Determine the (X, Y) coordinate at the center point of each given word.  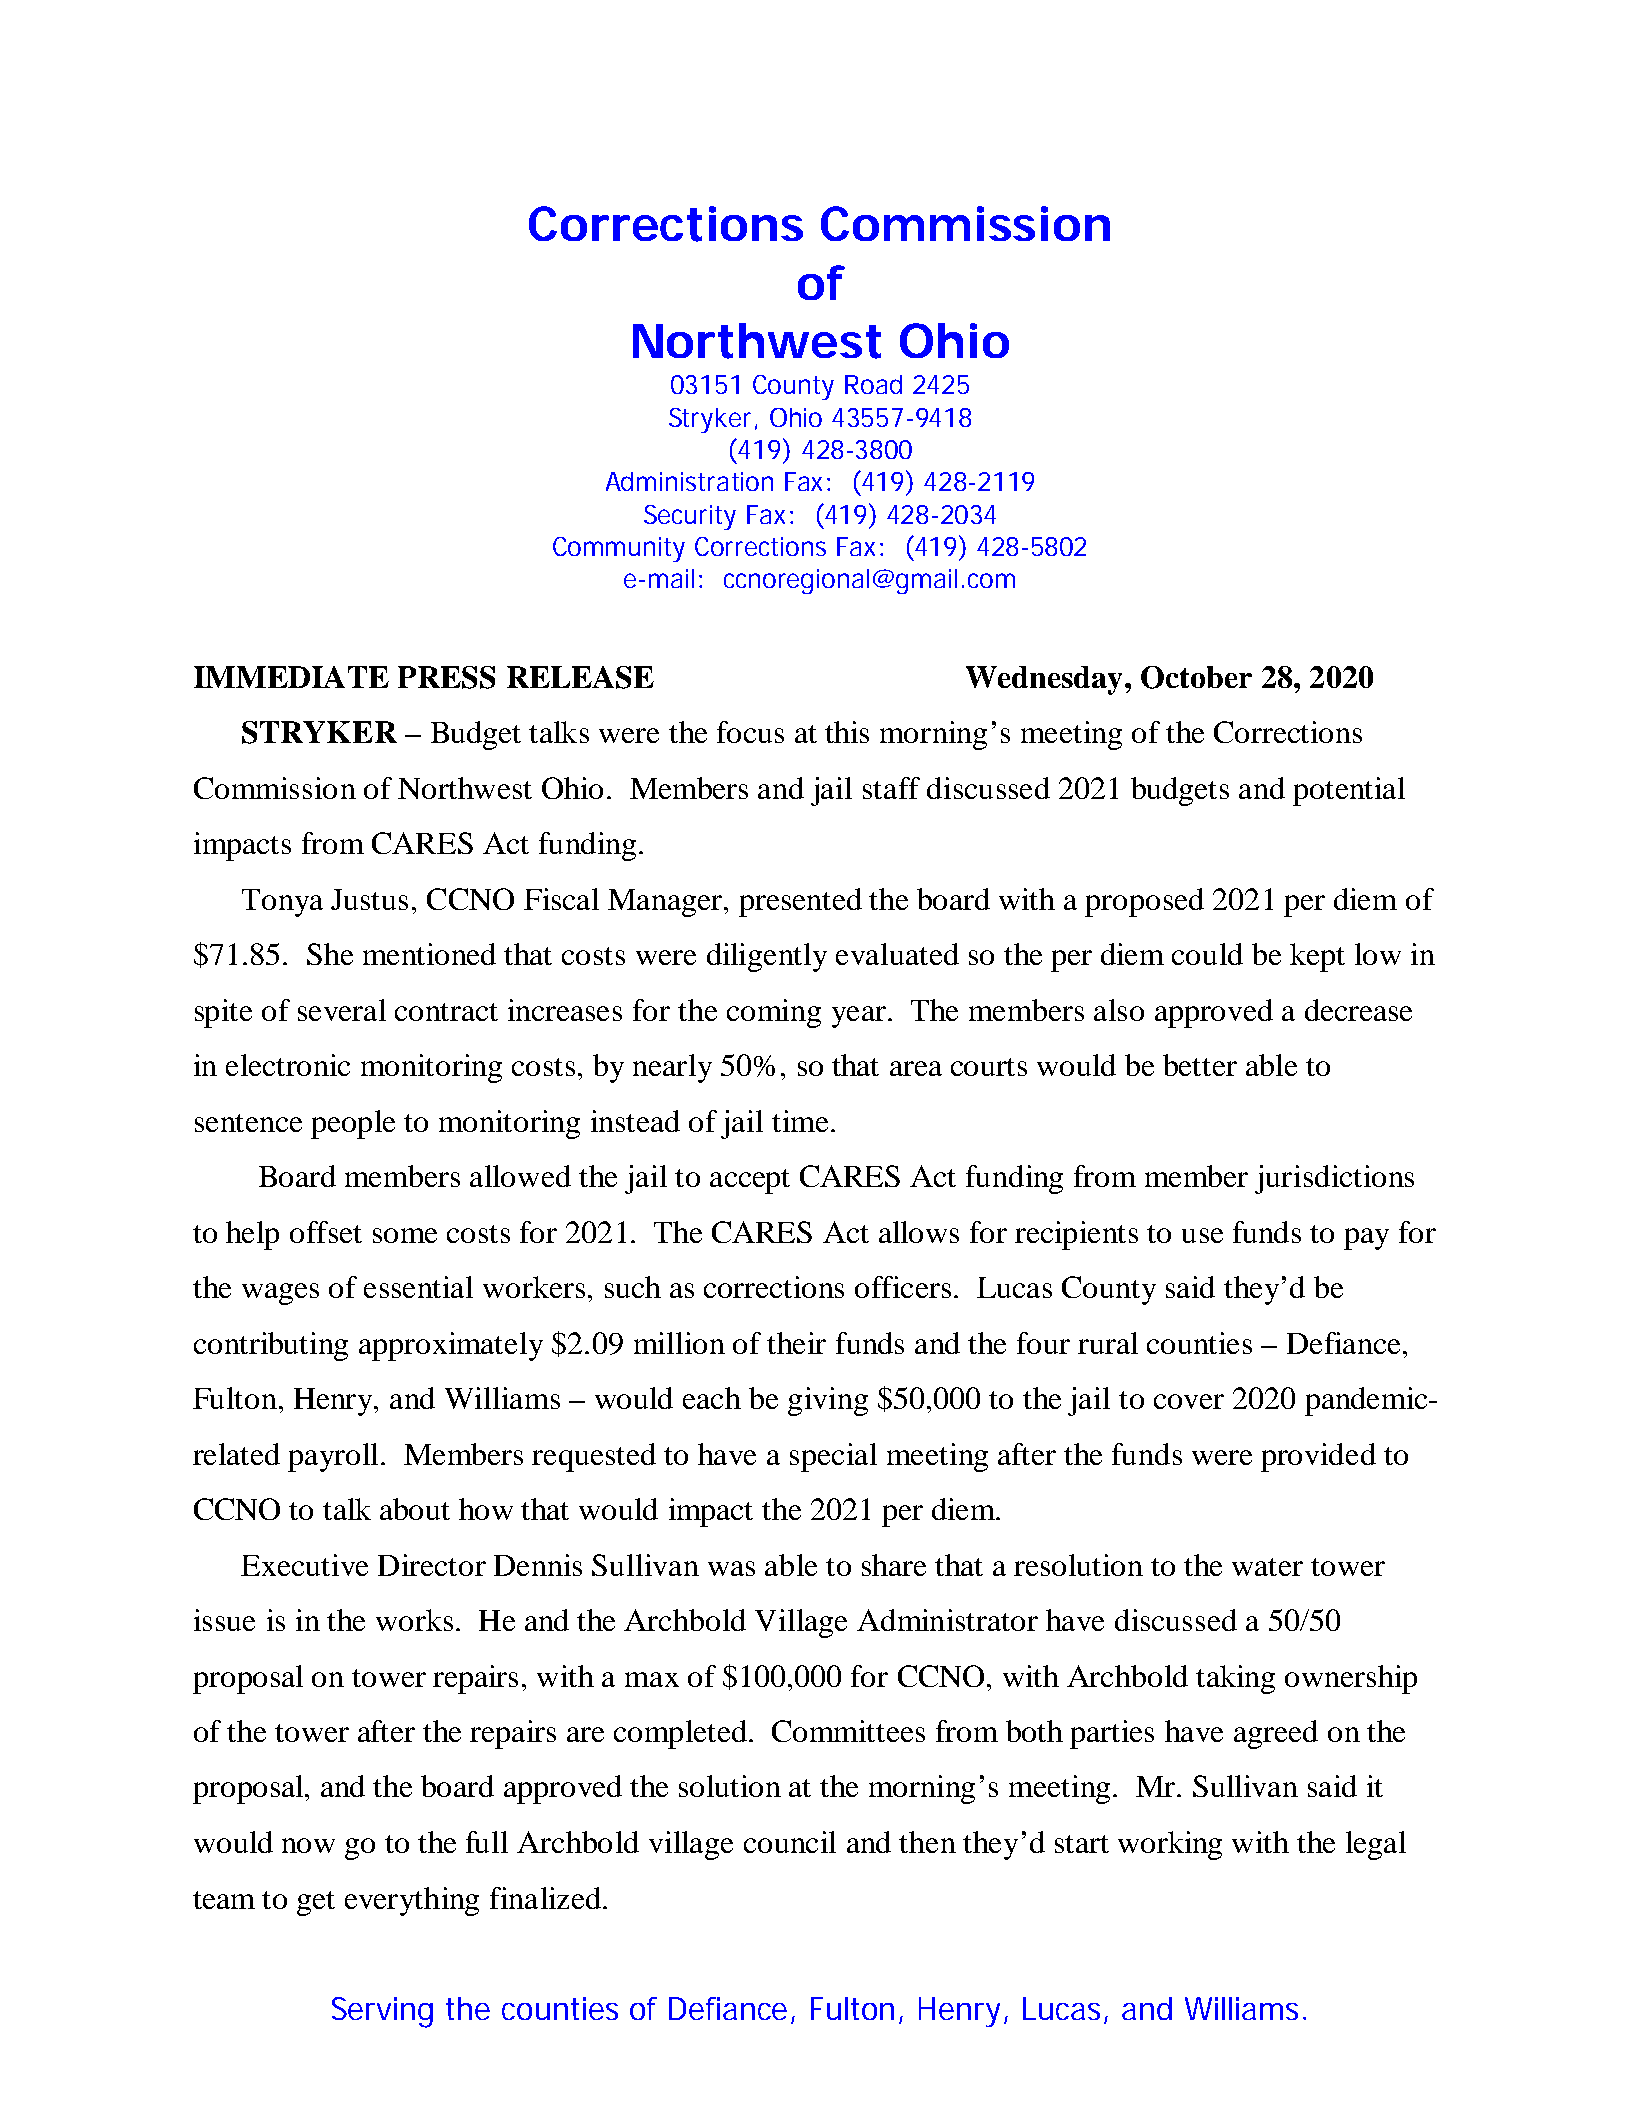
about (415, 1509)
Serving (382, 2012)
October (1196, 677)
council (790, 1842)
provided (1318, 1457)
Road (873, 384)
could (1207, 954)
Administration (689, 481)
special (833, 1457)
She (330, 954)
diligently (767, 957)
